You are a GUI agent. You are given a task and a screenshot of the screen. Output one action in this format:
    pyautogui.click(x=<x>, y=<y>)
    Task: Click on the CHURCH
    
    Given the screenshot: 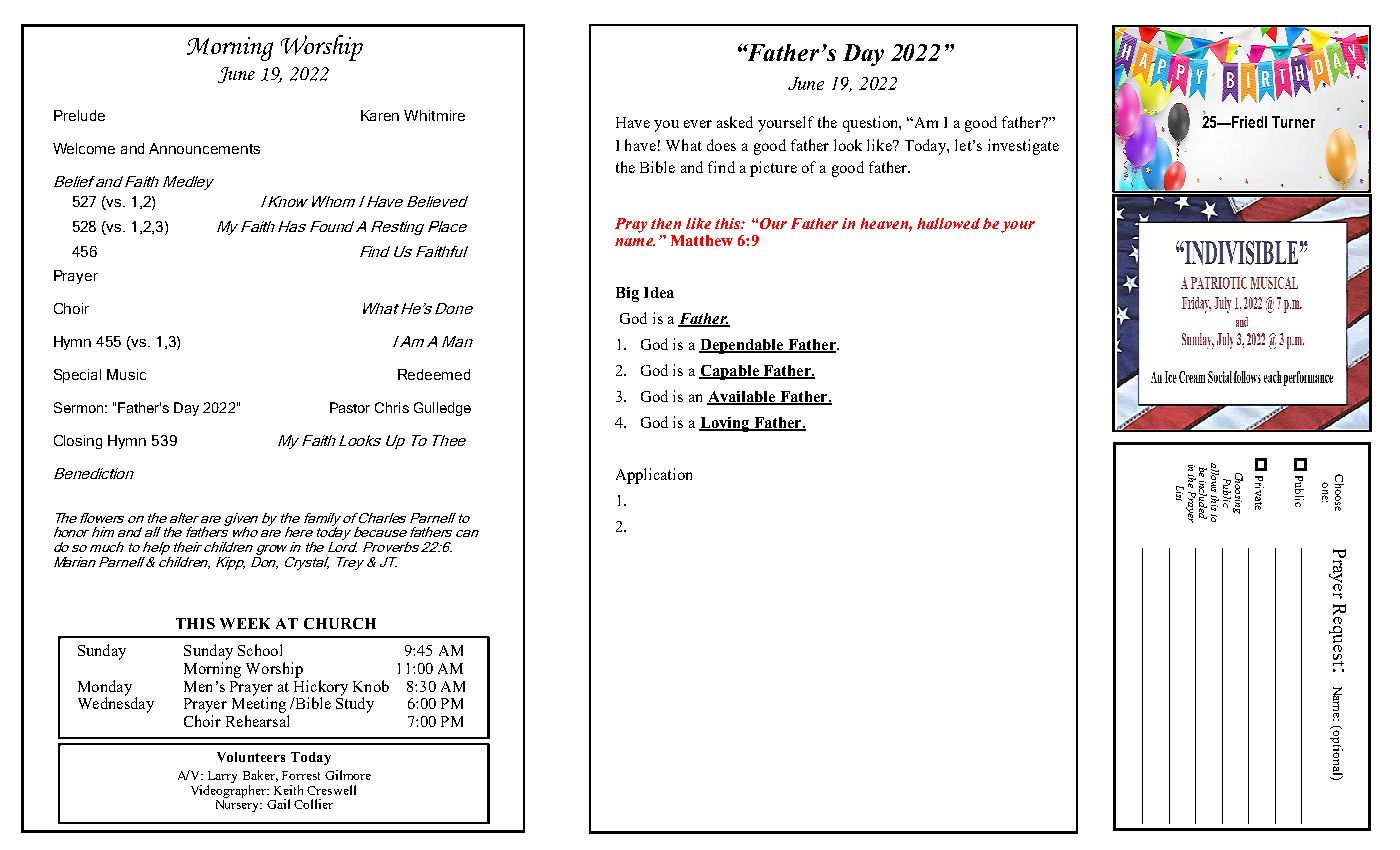 What is the action you would take?
    pyautogui.click(x=340, y=623)
